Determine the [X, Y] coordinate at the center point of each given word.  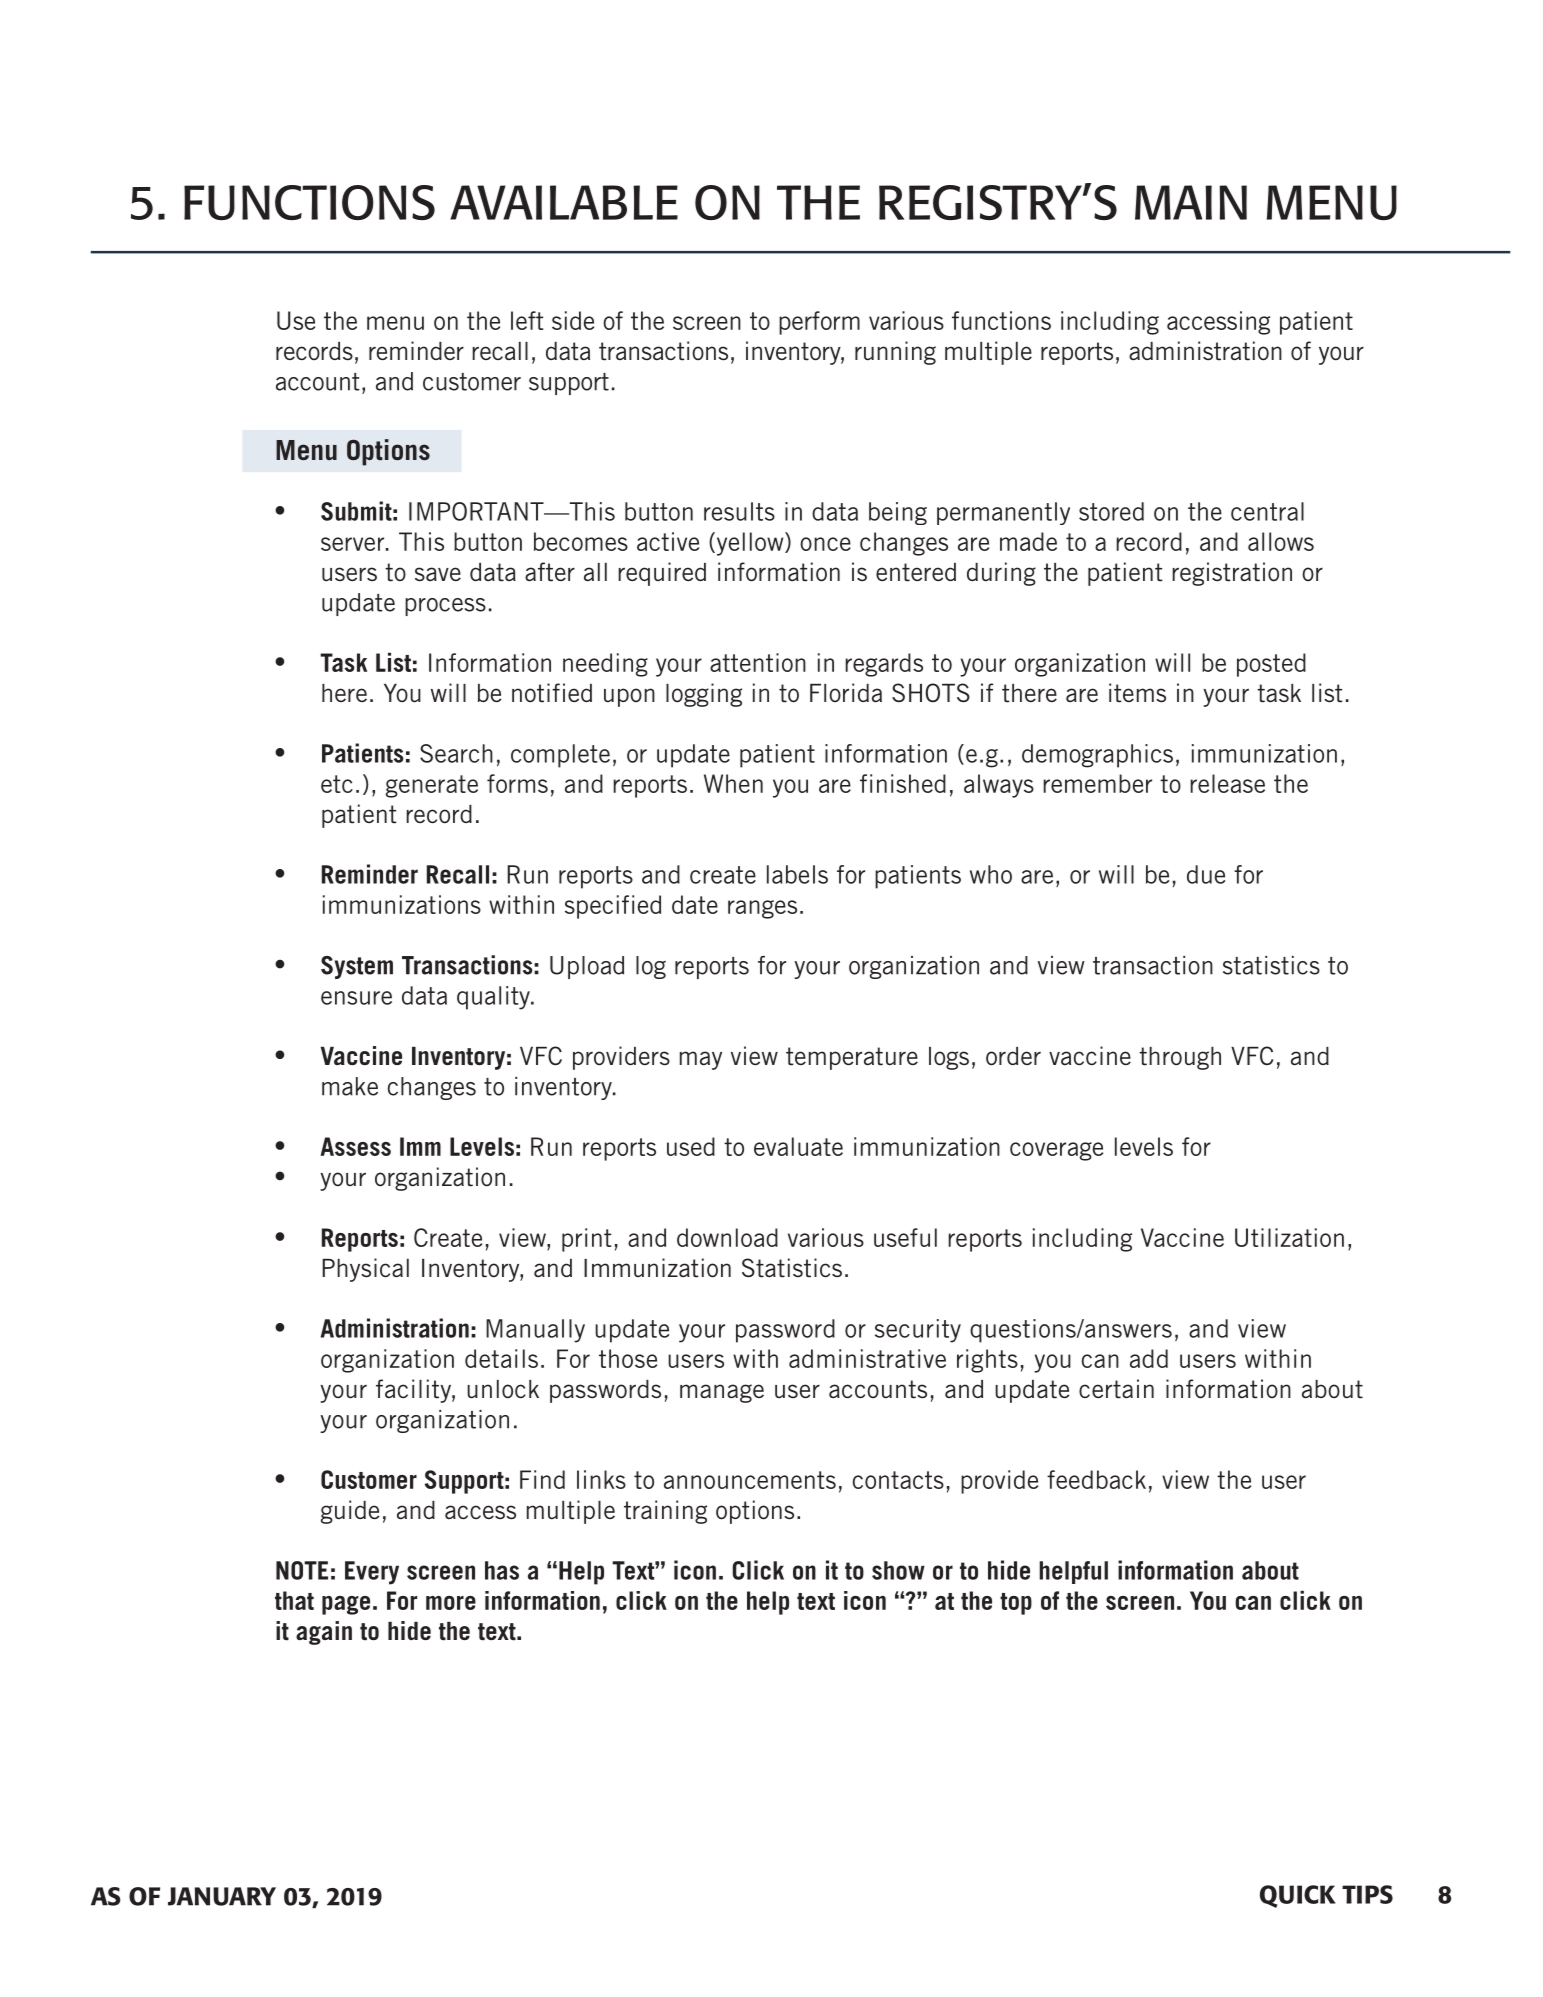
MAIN [1191, 202]
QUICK [1298, 1896]
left [527, 320]
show [898, 1570]
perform [819, 323]
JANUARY [222, 1896]
